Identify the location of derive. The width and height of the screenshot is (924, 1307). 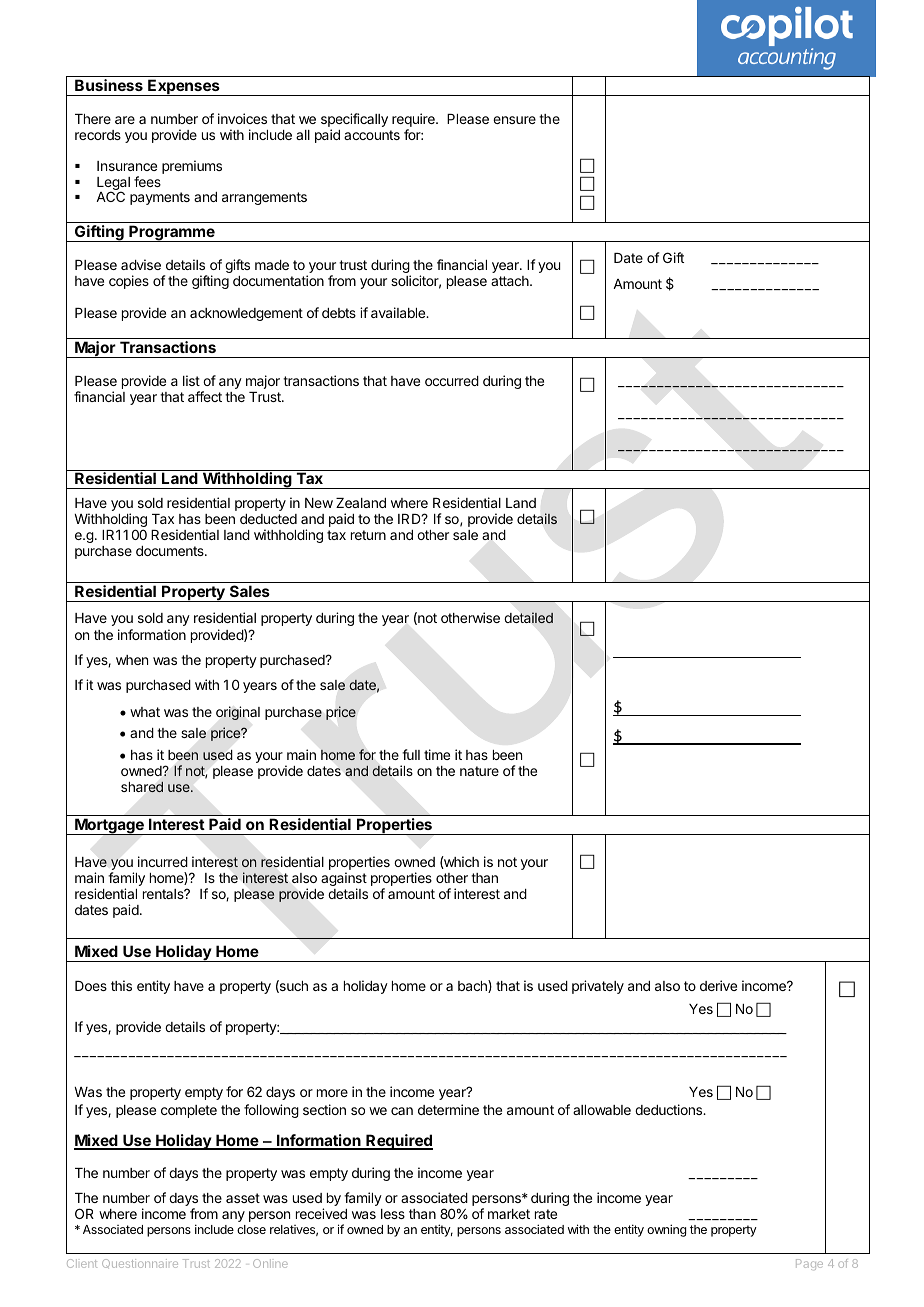
(718, 985).
